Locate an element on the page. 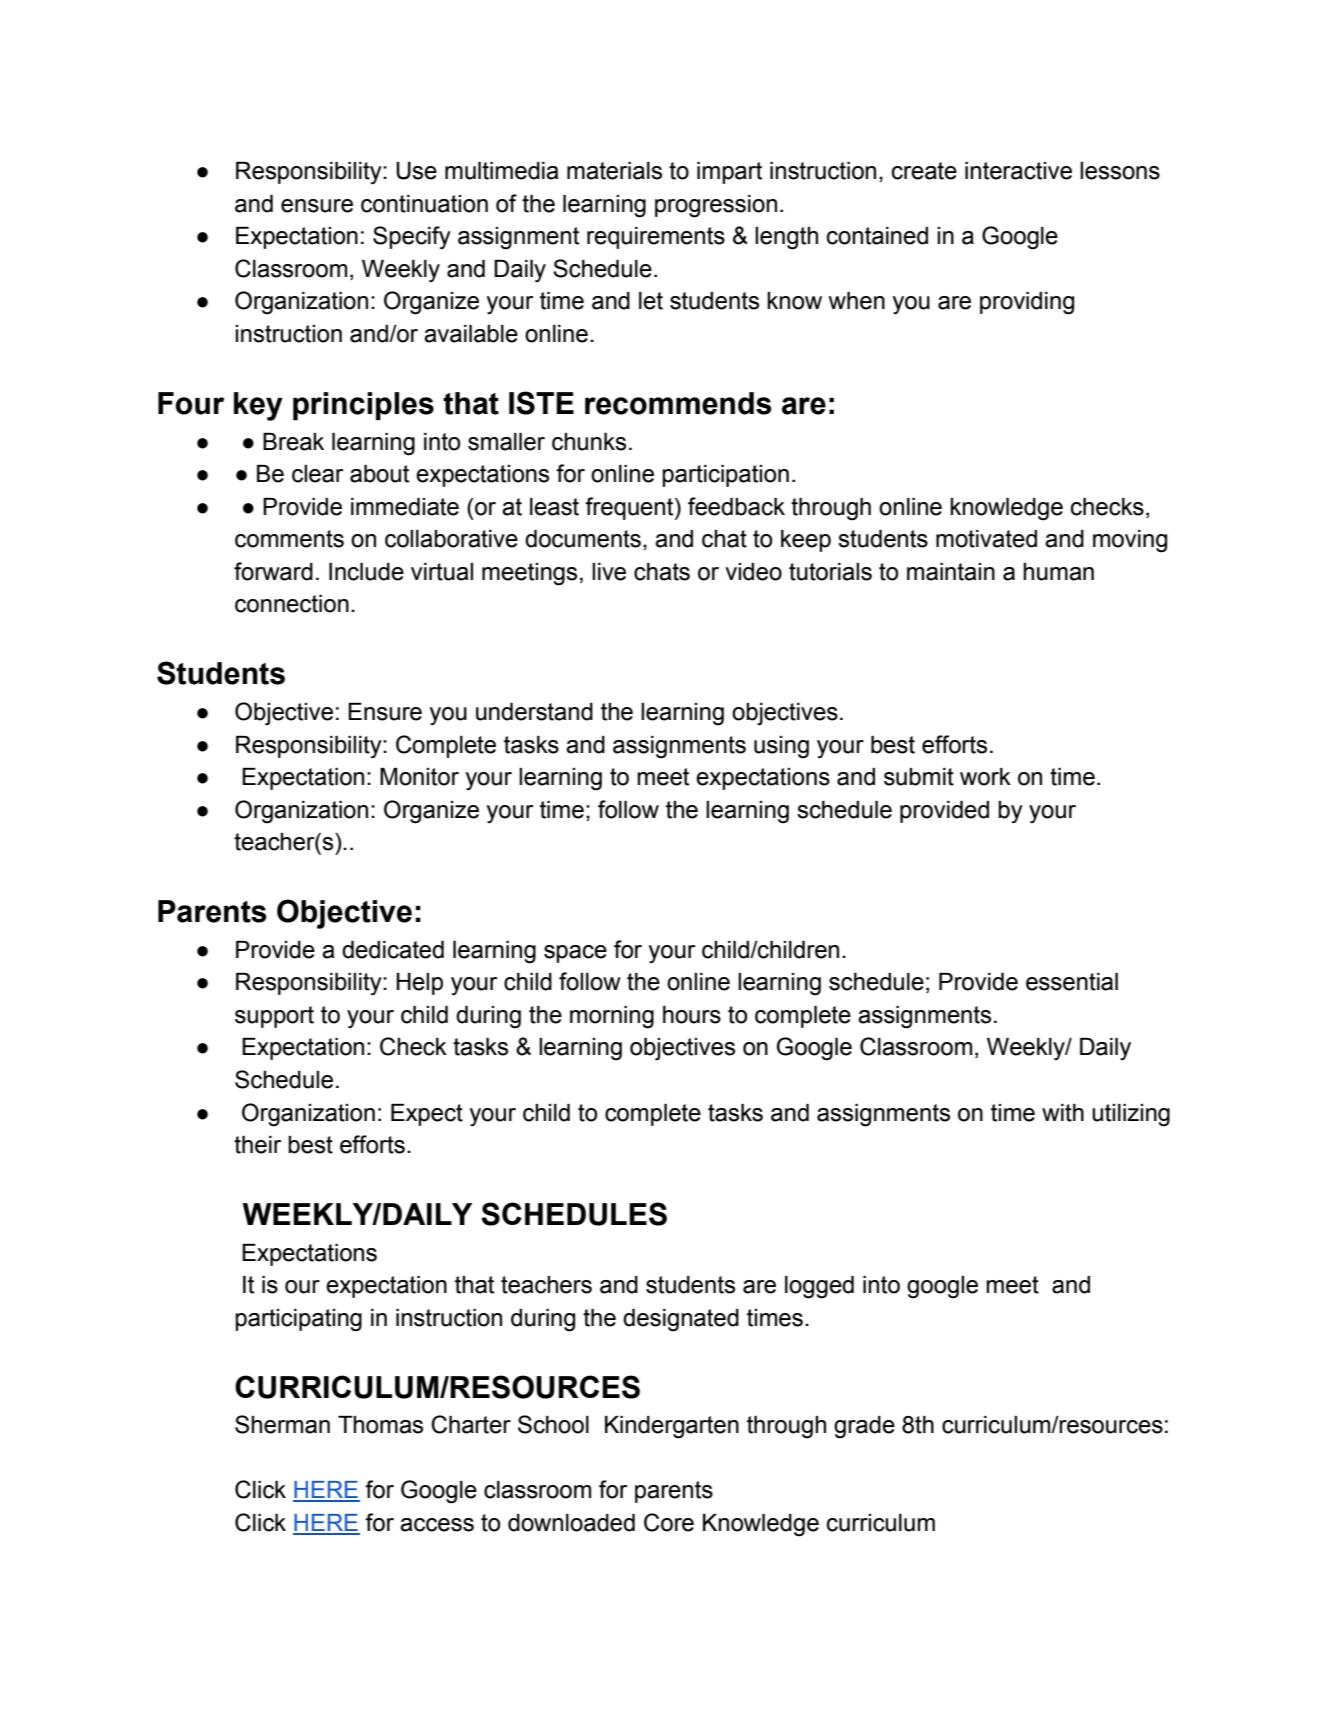  human is located at coordinates (1058, 572).
